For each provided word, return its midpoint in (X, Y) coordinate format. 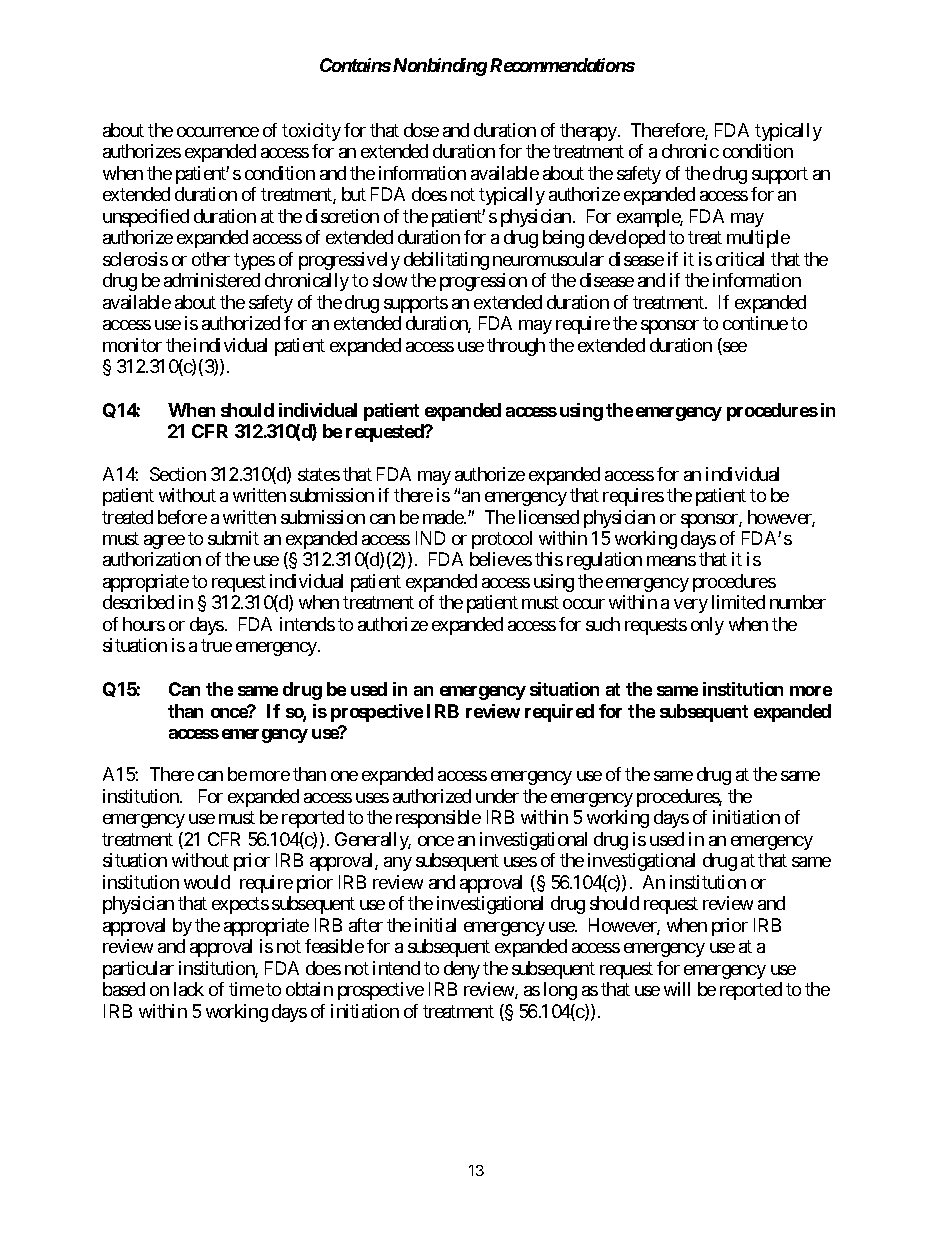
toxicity (311, 132)
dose (421, 130)
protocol (502, 540)
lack (189, 989)
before (182, 517)
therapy (589, 132)
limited (738, 602)
